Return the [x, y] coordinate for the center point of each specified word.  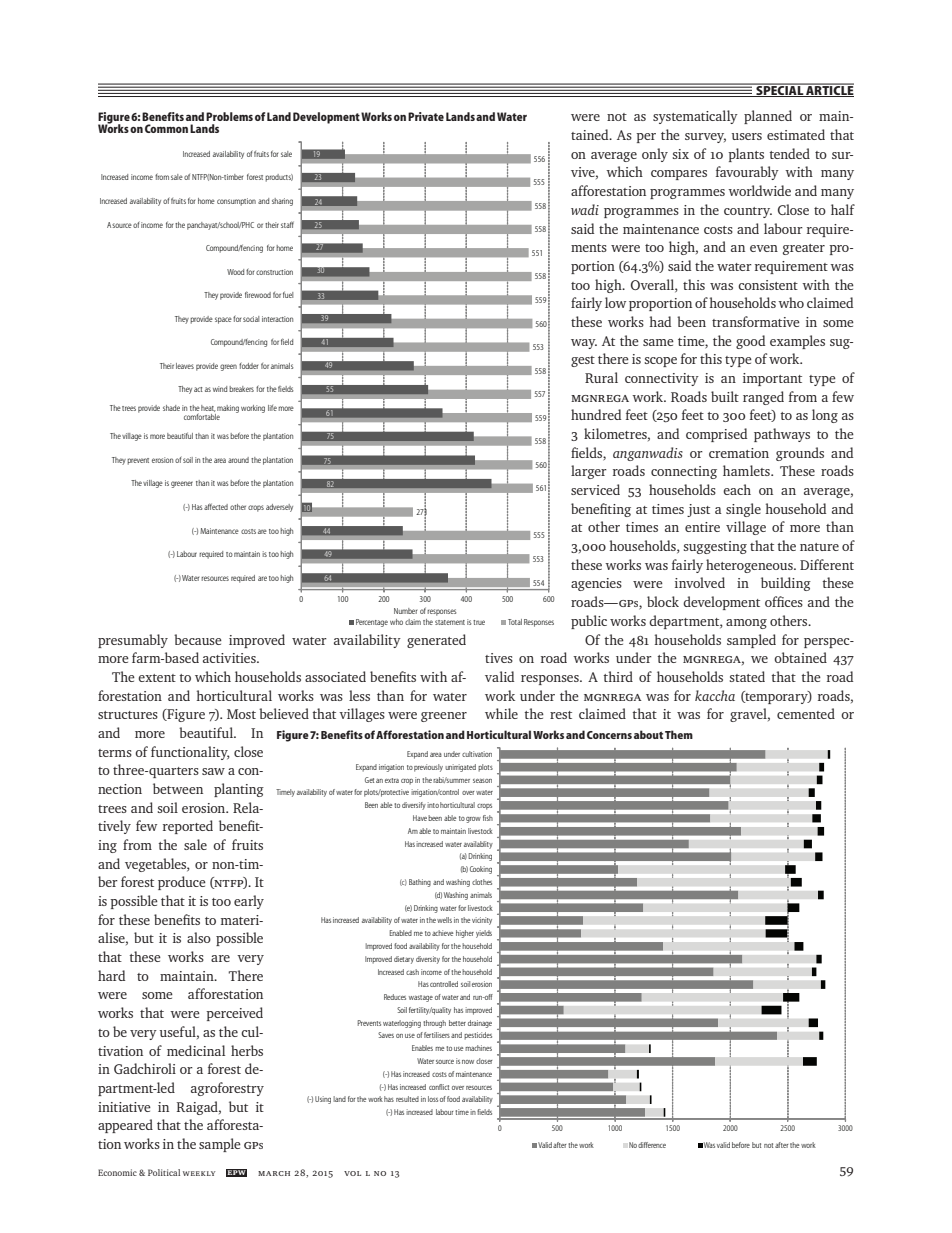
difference [652, 1145]
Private [426, 116]
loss [433, 1099]
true [479, 622]
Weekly [199, 1173]
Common [166, 128]
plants [746, 155]
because [198, 639]
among [746, 624]
